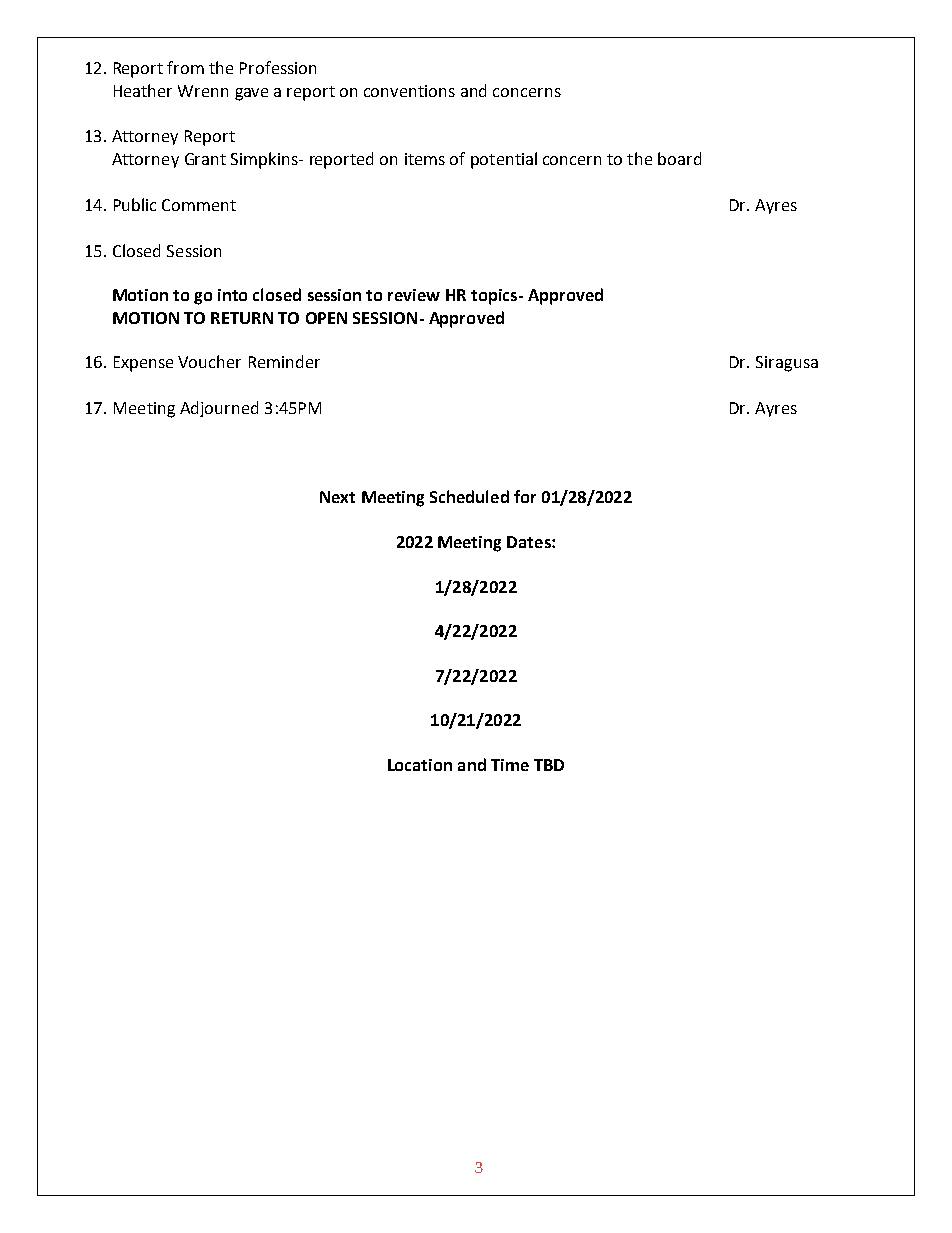 This image has width=952, height=1233. What do you see at coordinates (510, 765) in the image?
I see `Time` at bounding box center [510, 765].
